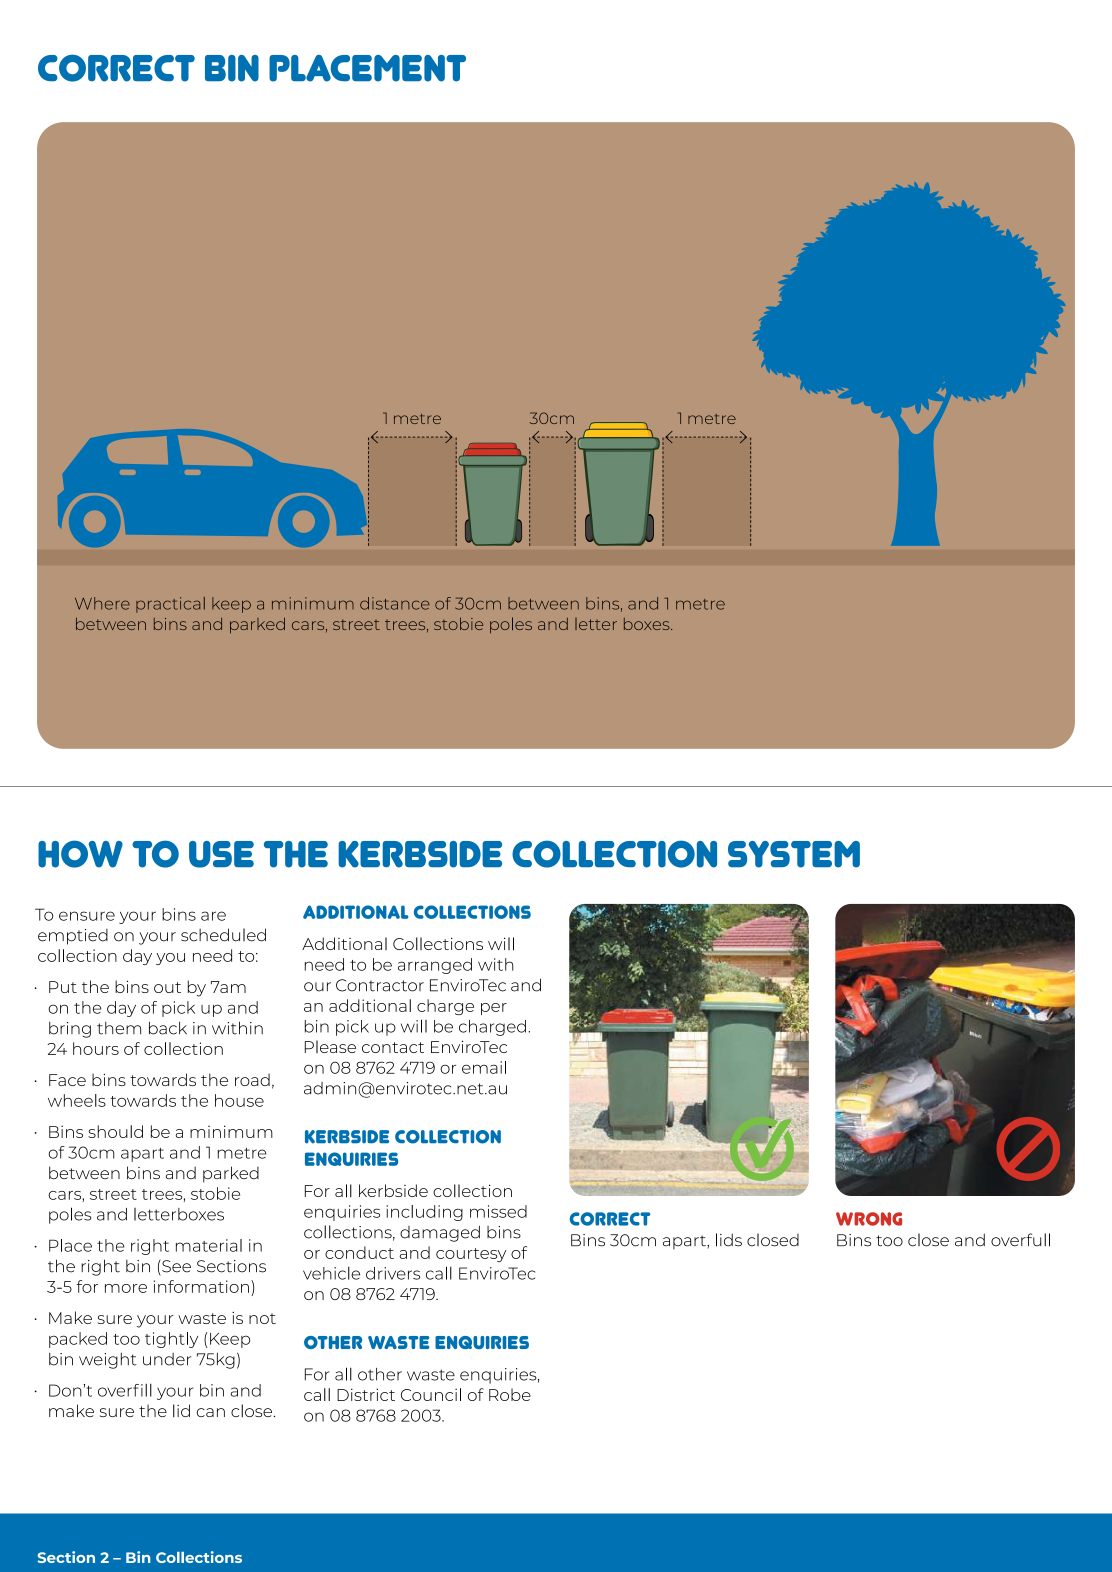  Describe the element at coordinates (209, 1245) in the image. I see `material` at that location.
